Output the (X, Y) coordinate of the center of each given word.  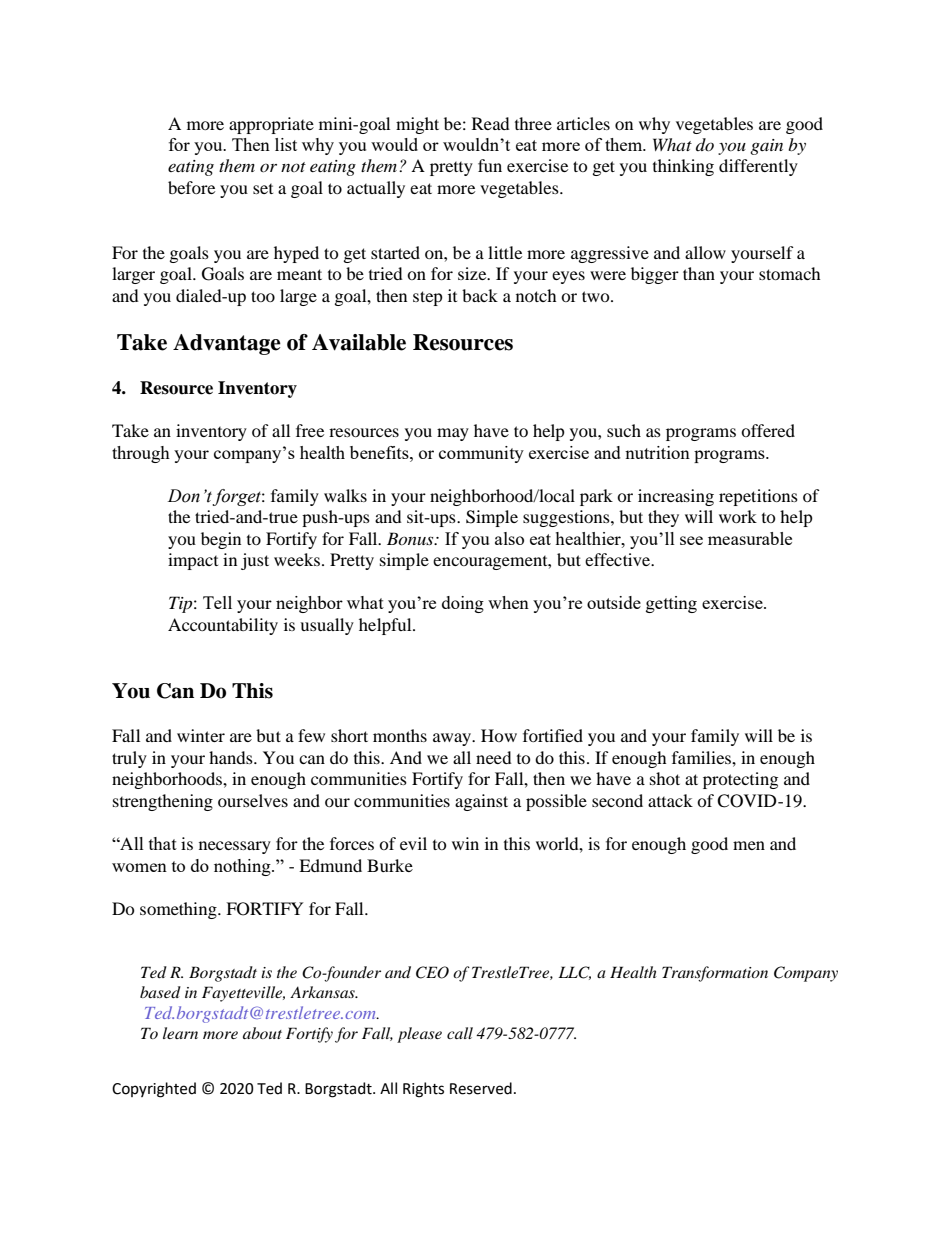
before (191, 187)
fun (490, 165)
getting (671, 604)
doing (463, 604)
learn (180, 1033)
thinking (683, 167)
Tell (217, 602)
